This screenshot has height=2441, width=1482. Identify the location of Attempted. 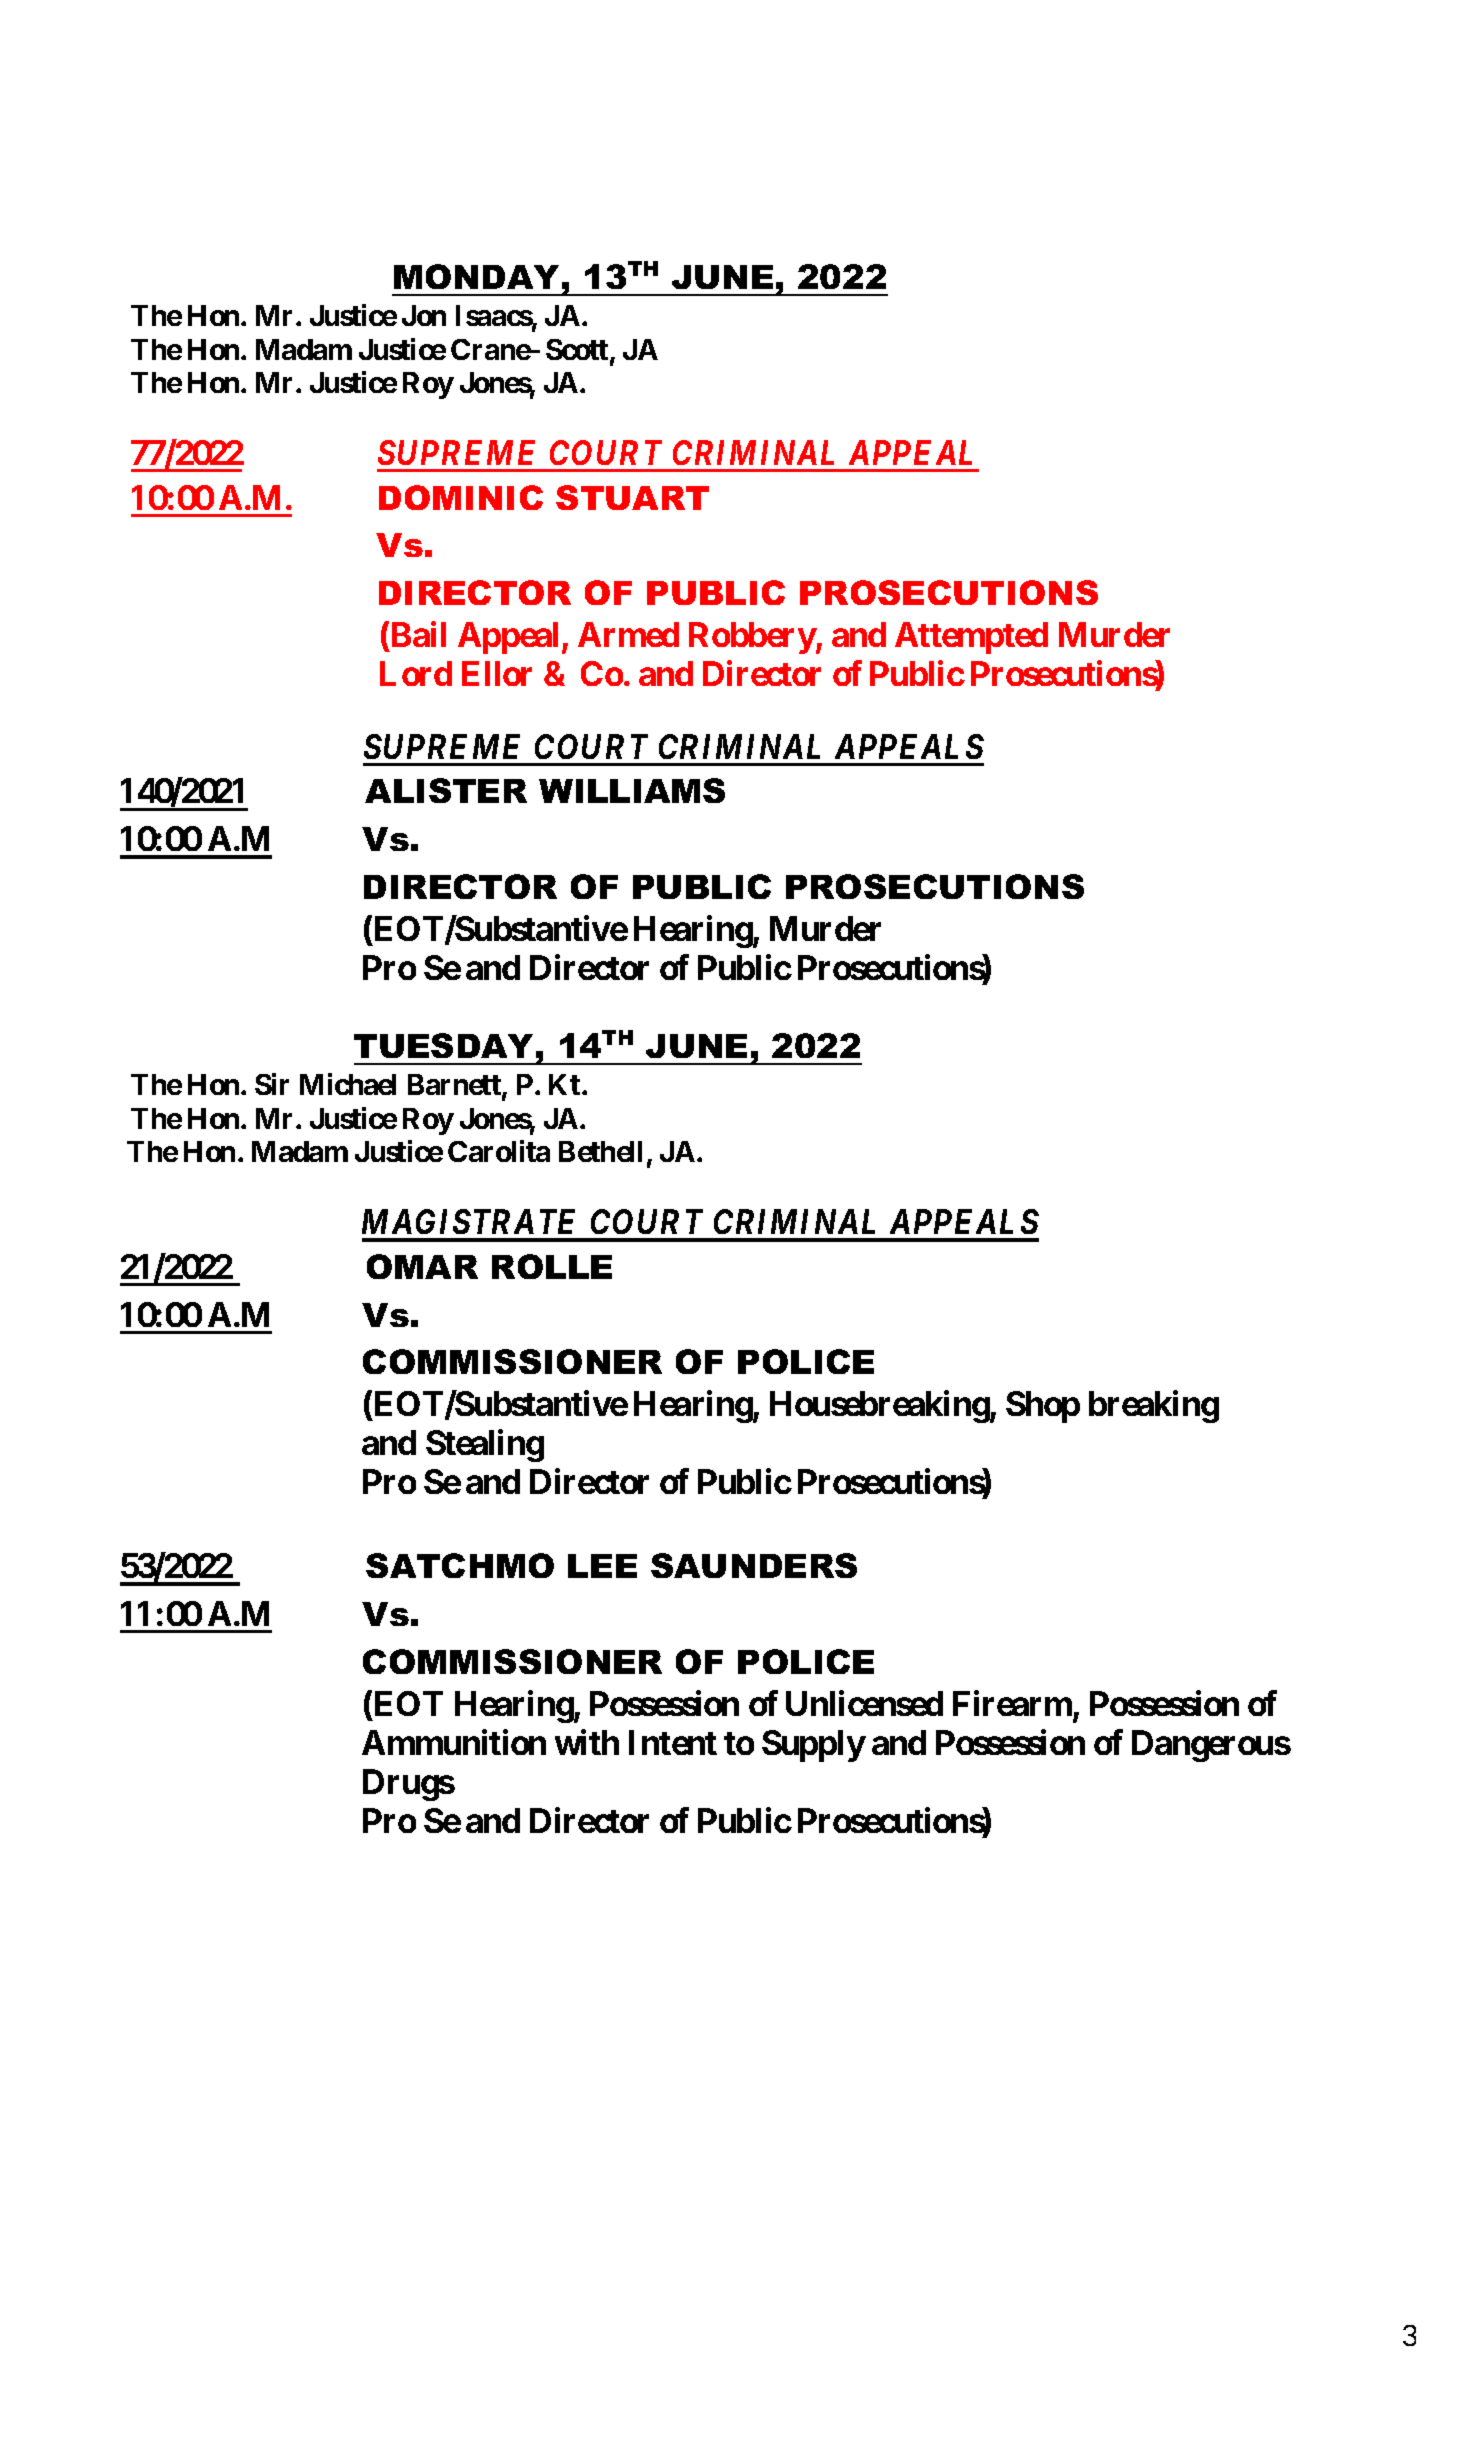
(971, 638).
